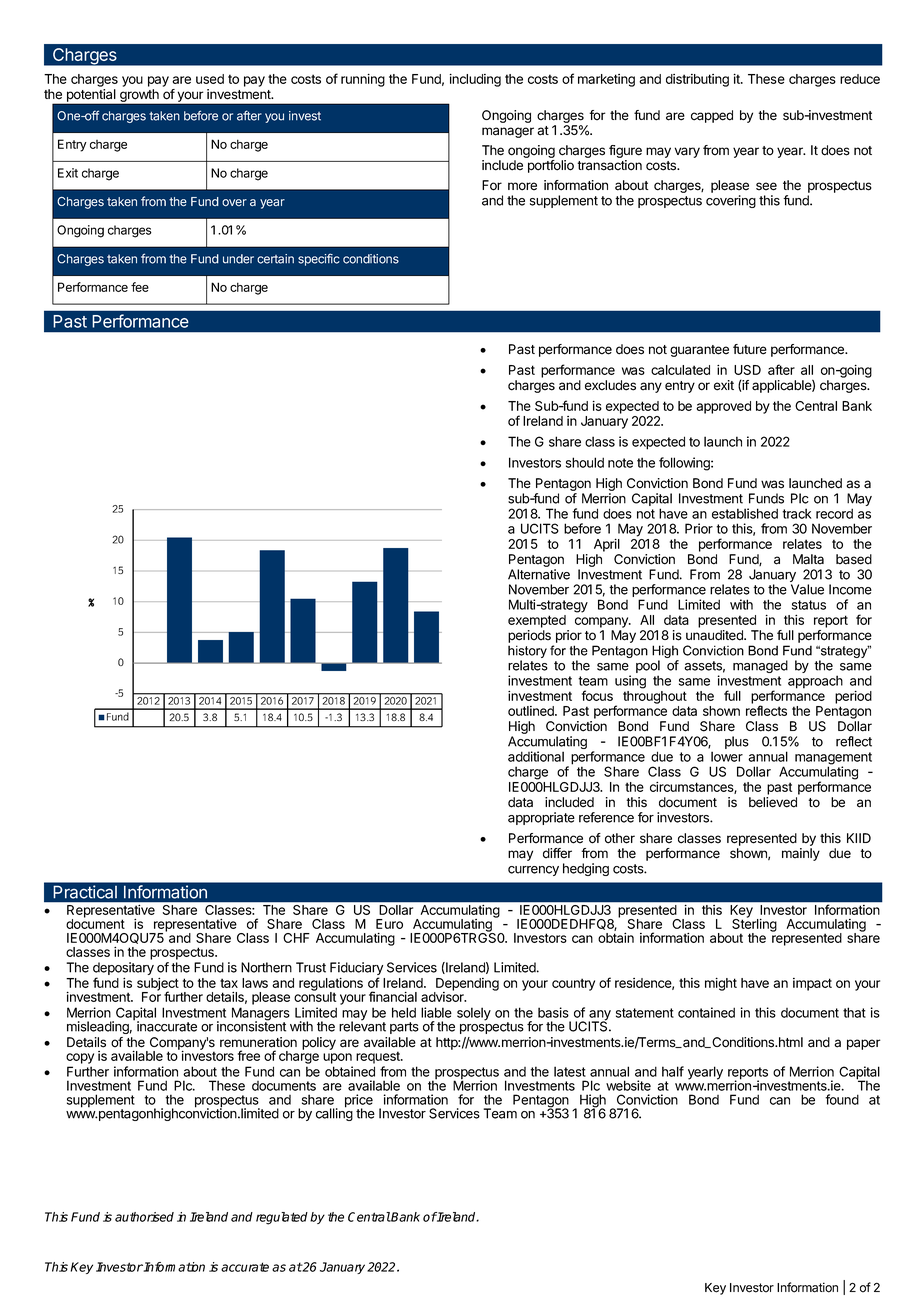  I want to click on capped, so click(712, 116).
